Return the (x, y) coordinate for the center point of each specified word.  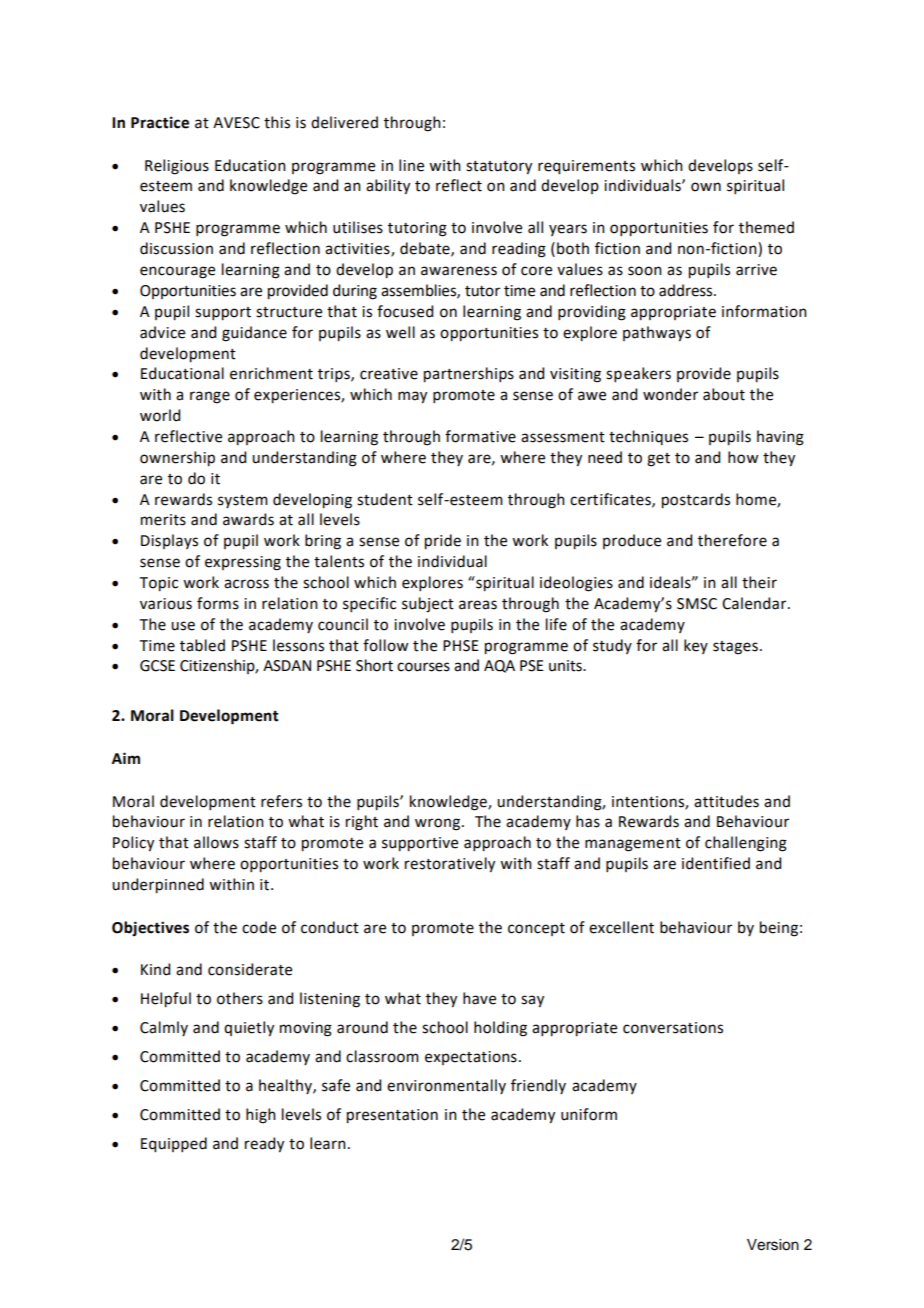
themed (766, 227)
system (243, 501)
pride (443, 542)
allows (216, 842)
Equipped (174, 1145)
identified (716, 863)
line (411, 165)
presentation (392, 1116)
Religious (177, 167)
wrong (439, 824)
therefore (732, 540)
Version (773, 1245)
